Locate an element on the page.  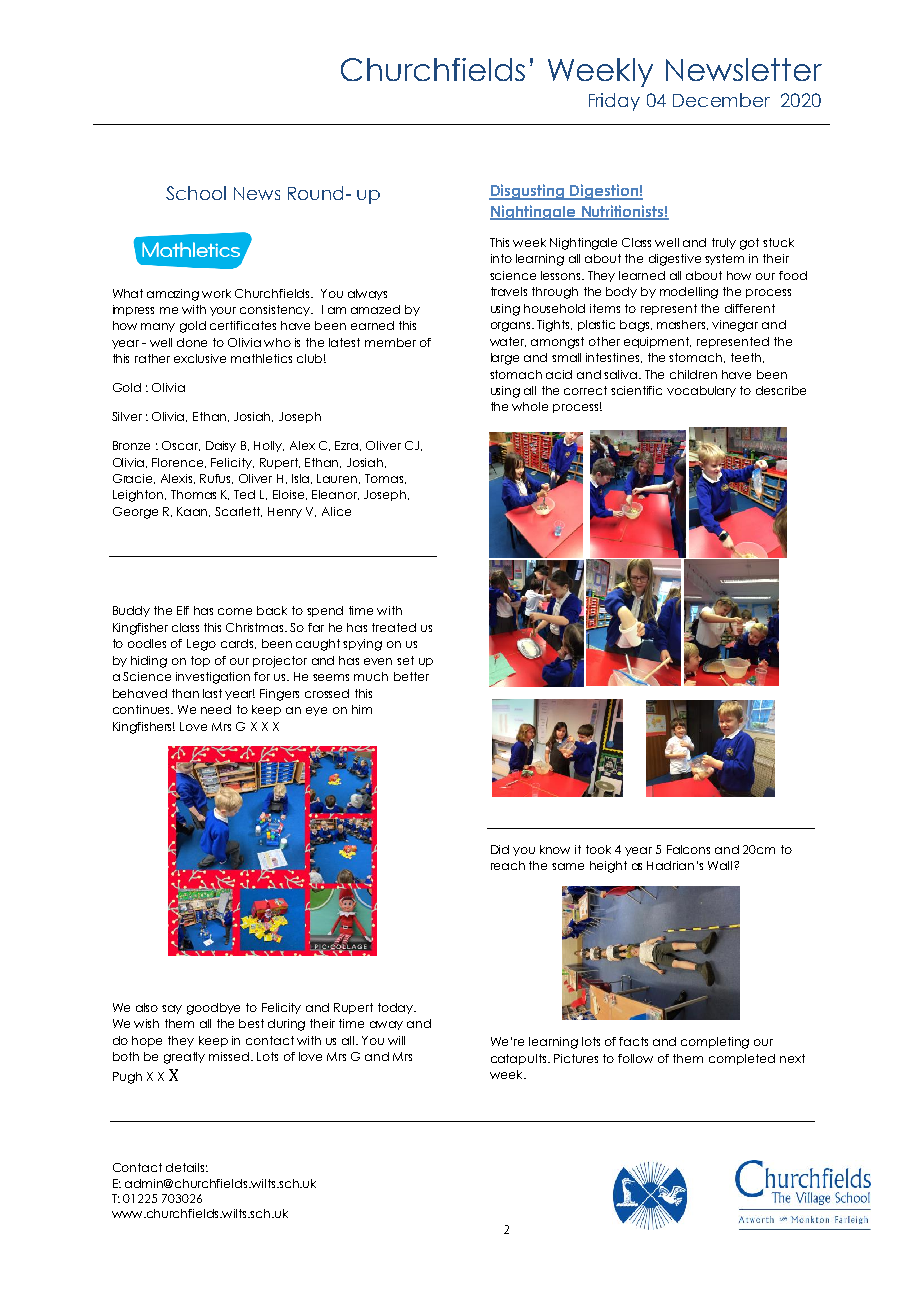
completing is located at coordinates (715, 1043).
